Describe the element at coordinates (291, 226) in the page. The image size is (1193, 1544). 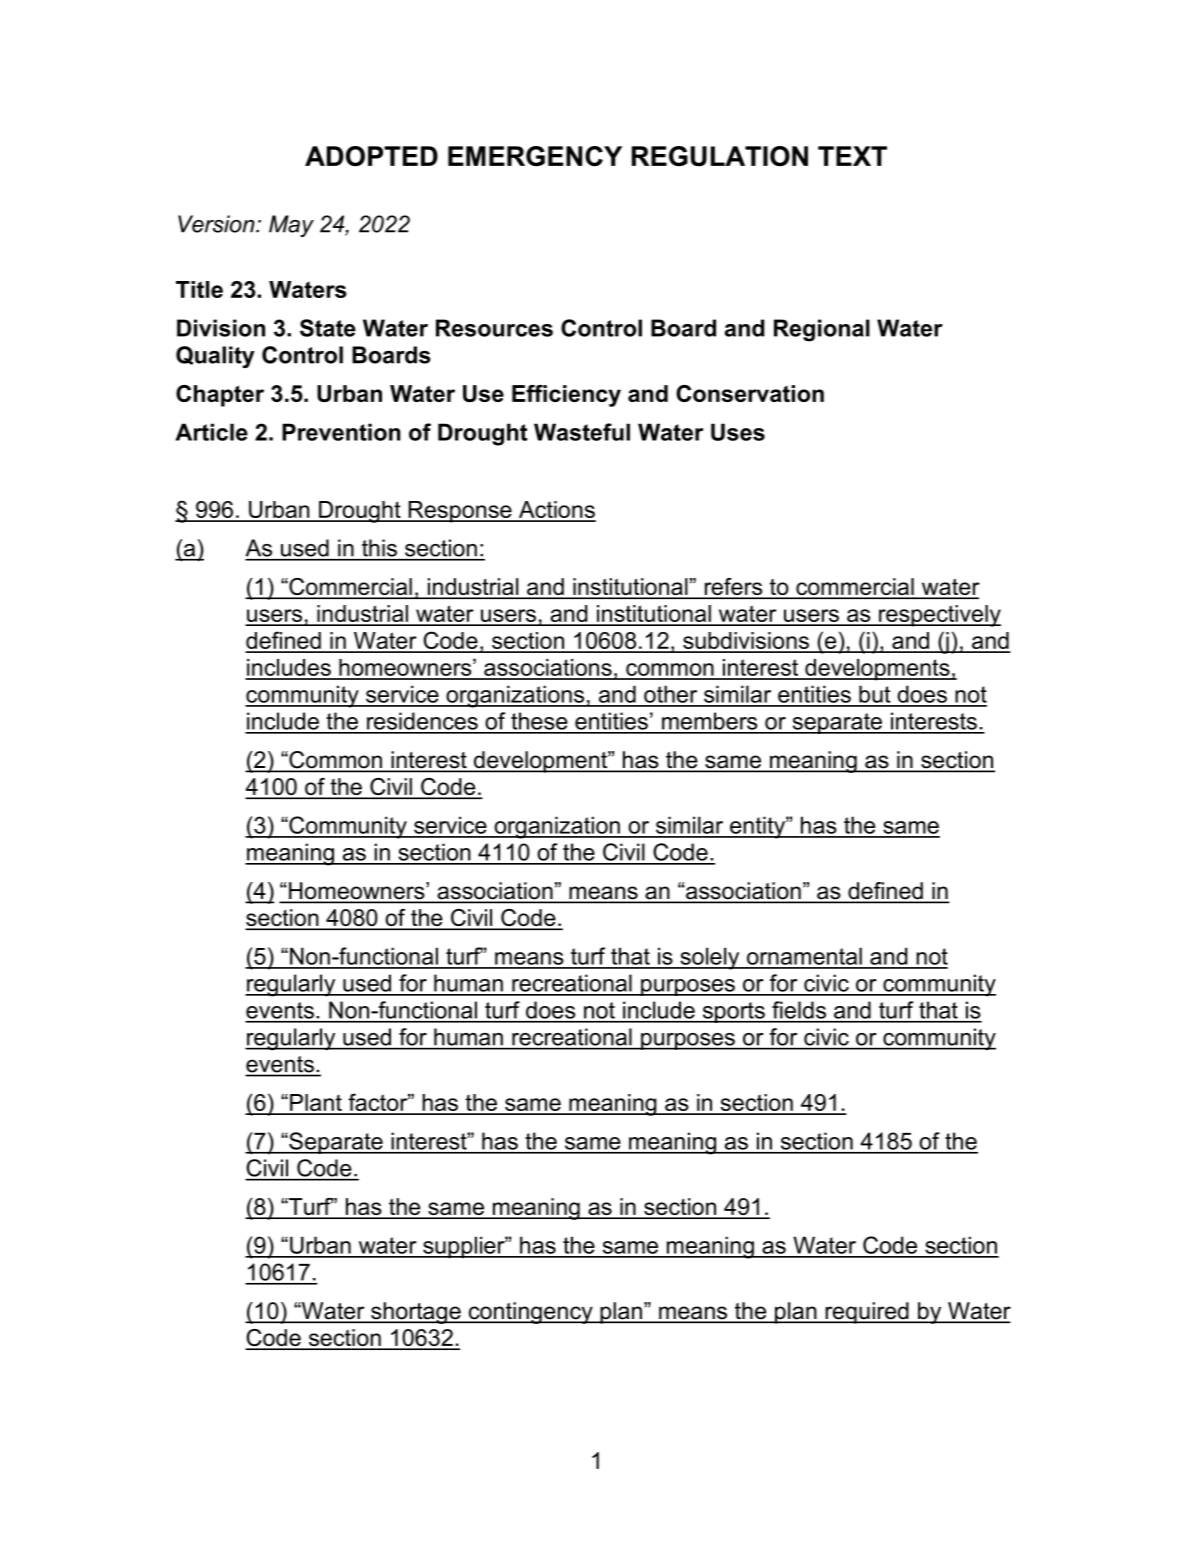
I see `May` at that location.
